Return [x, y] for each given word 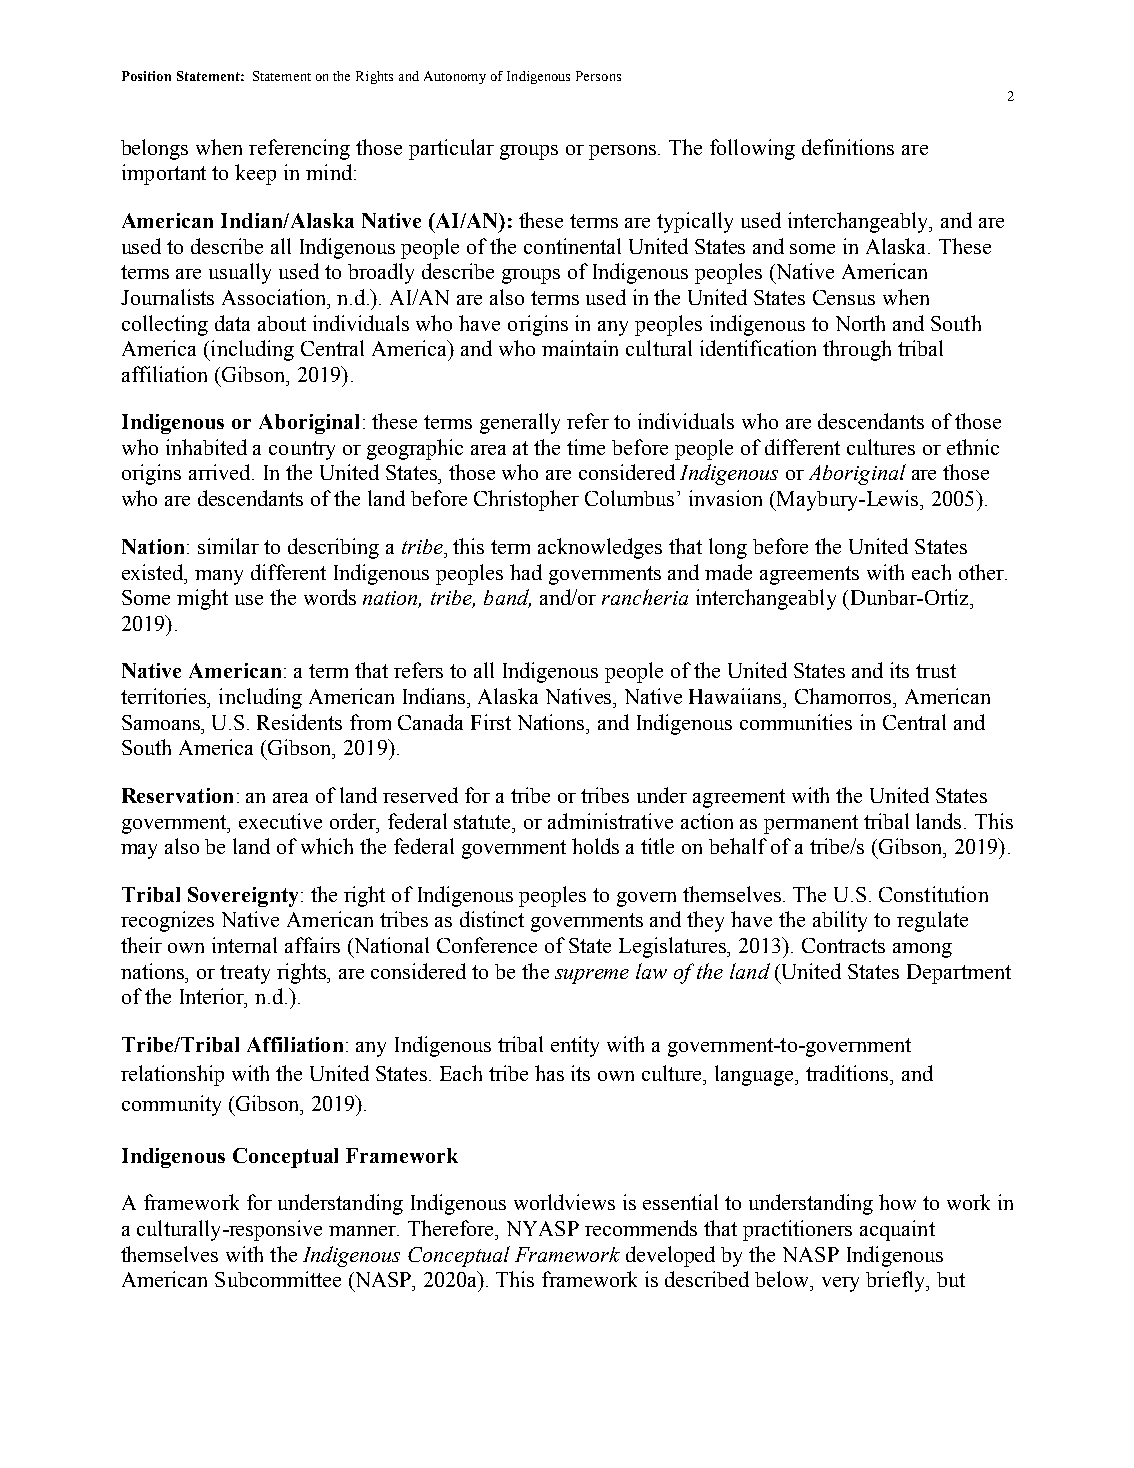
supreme [592, 976]
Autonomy [455, 77]
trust [936, 671]
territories [165, 696]
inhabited [206, 447]
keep [255, 174]
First [491, 722]
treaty [245, 974]
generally [520, 423]
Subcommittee [278, 1279]
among [922, 950]
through [857, 350]
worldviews [564, 1202]
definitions [848, 147]
